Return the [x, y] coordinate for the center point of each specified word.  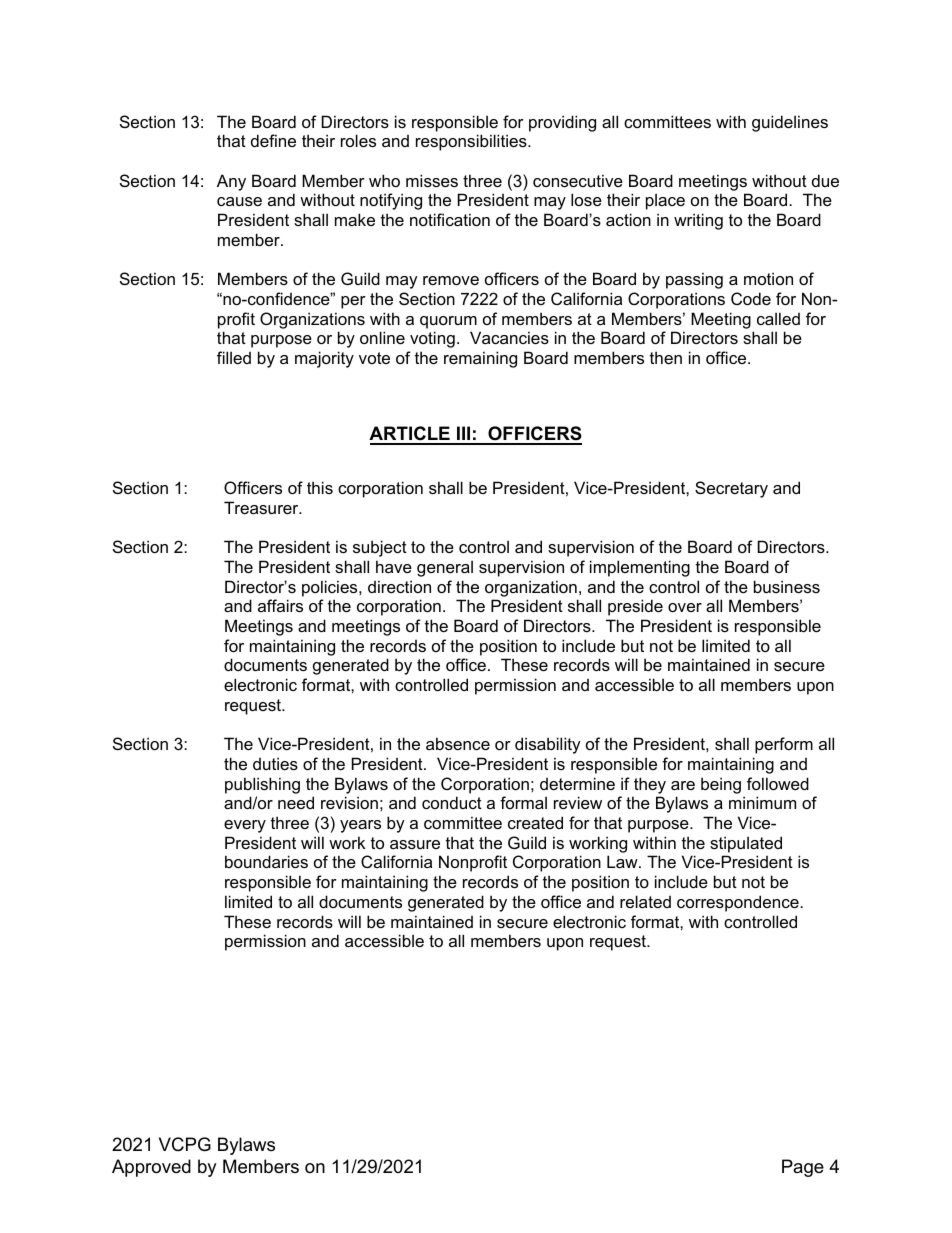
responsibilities [472, 142]
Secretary [731, 489]
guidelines [790, 123]
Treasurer [262, 507]
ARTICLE [410, 435]
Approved [151, 1168]
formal [523, 802]
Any [231, 182]
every [245, 826]
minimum [762, 802]
